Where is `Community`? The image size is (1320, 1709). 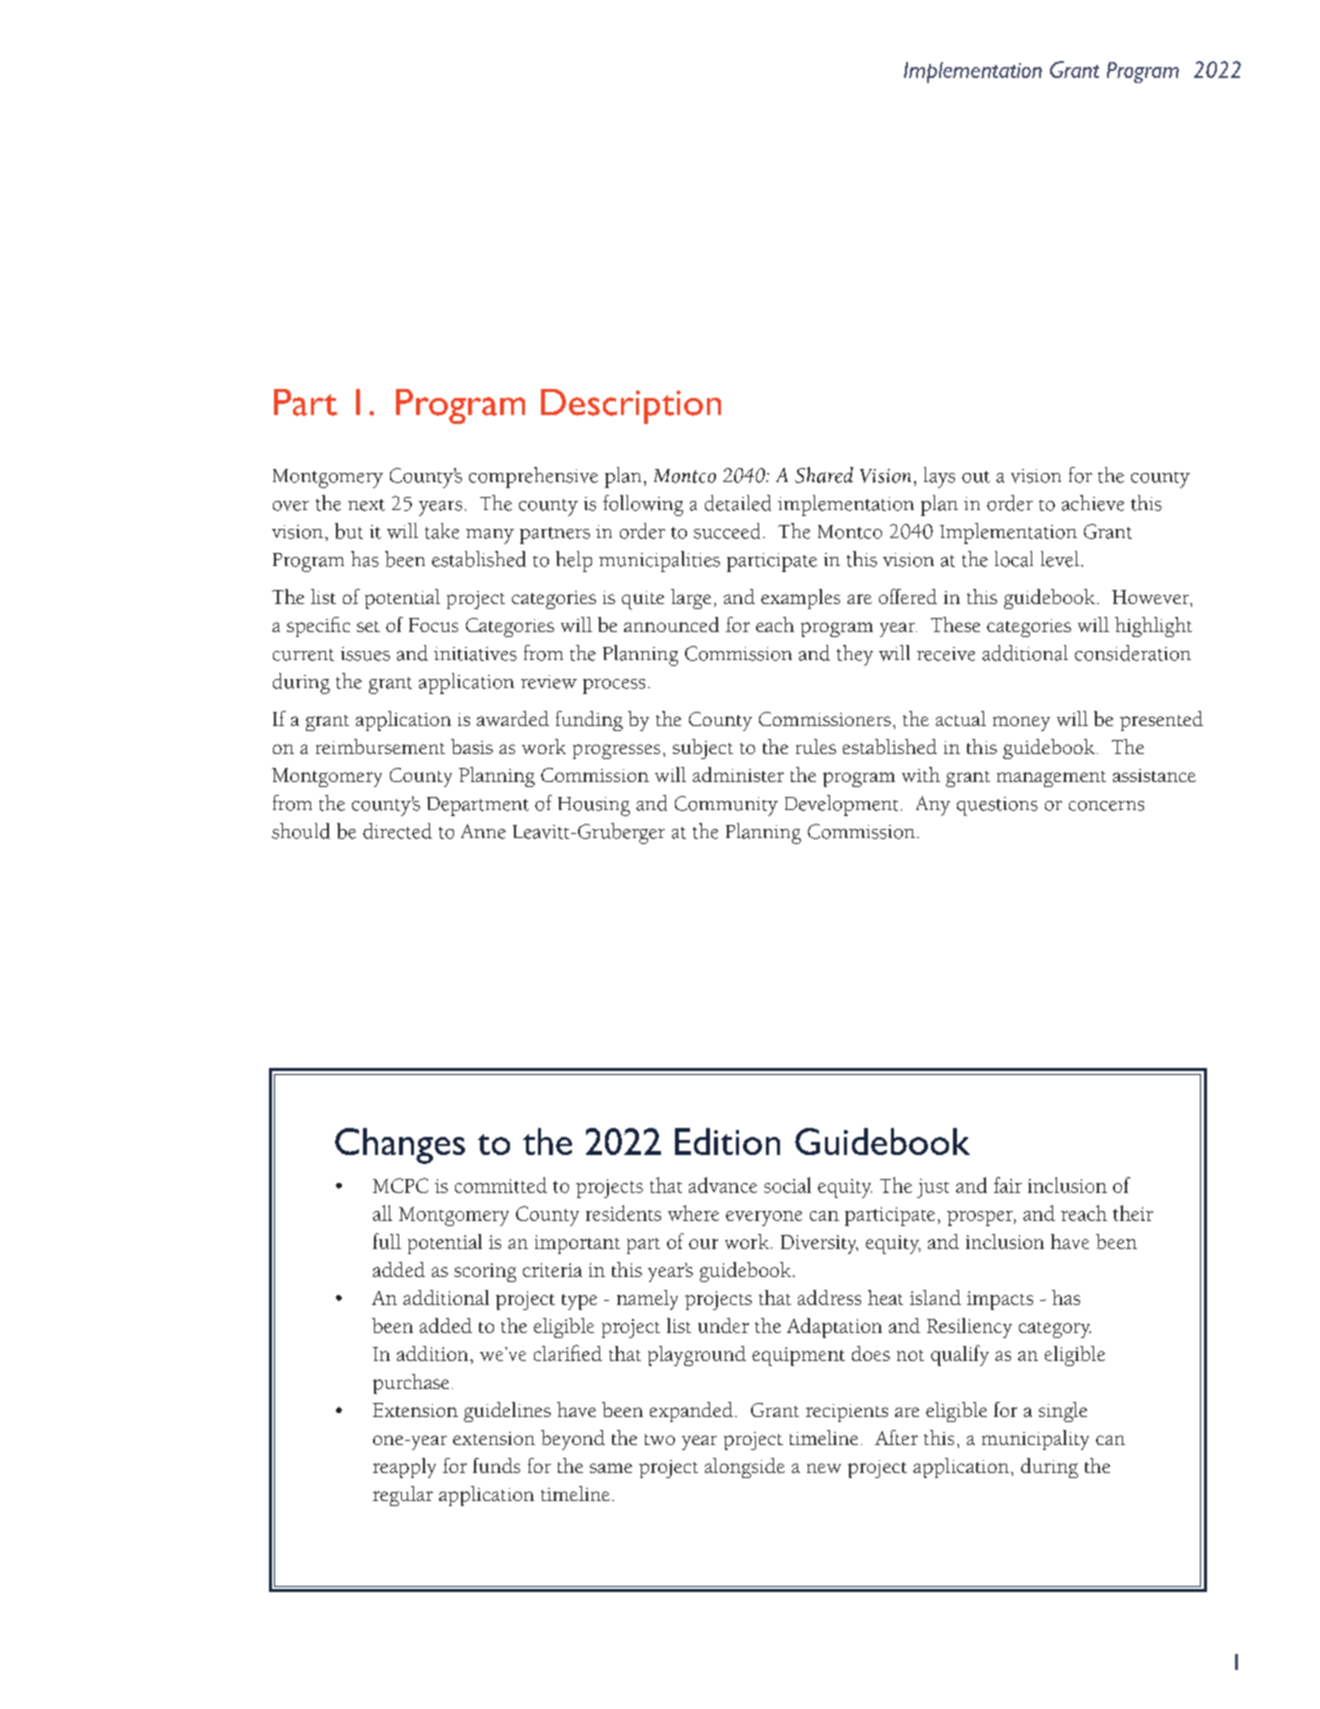
Community is located at coordinates (726, 806).
